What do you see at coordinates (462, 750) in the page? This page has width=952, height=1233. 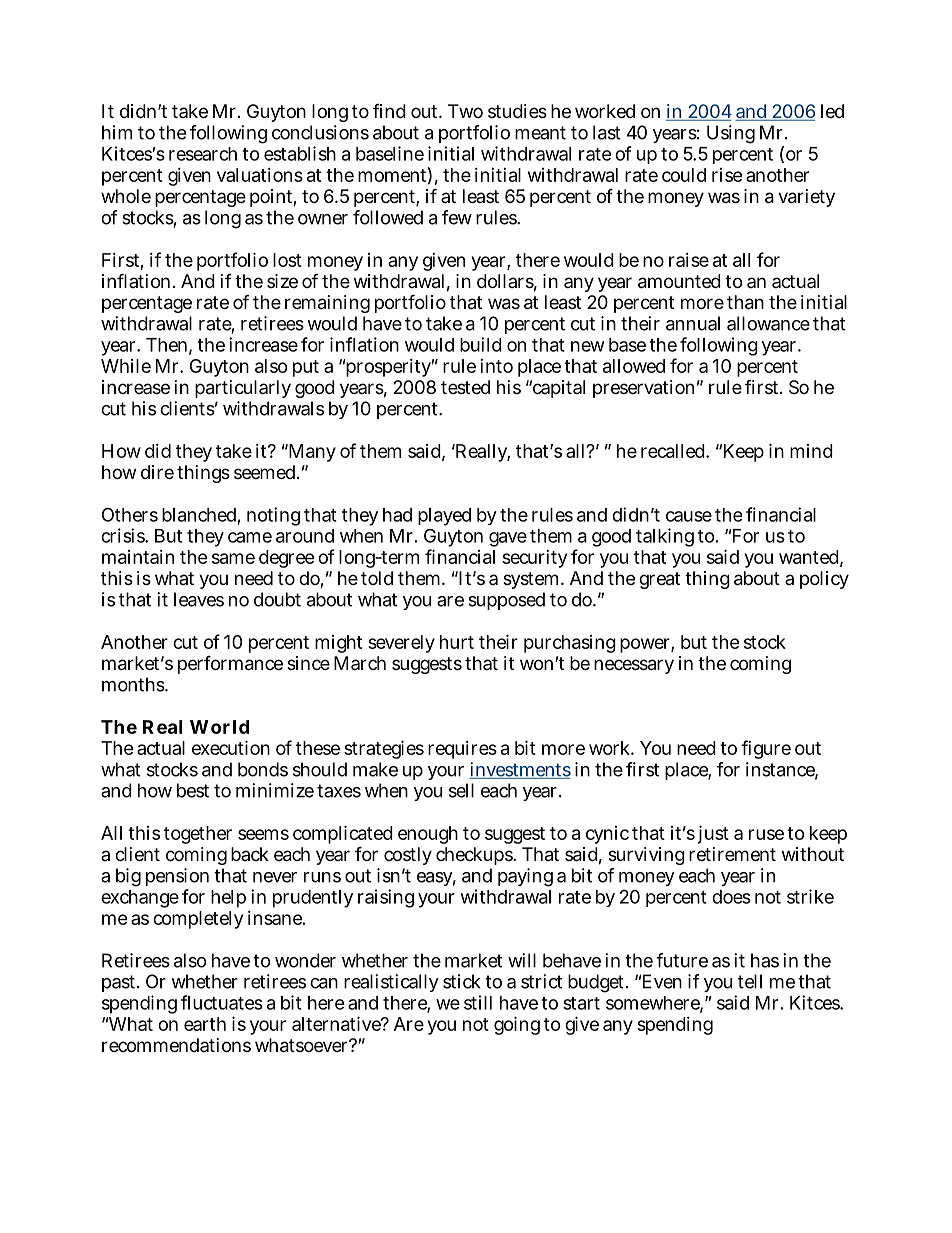 I see `requires` at bounding box center [462, 750].
